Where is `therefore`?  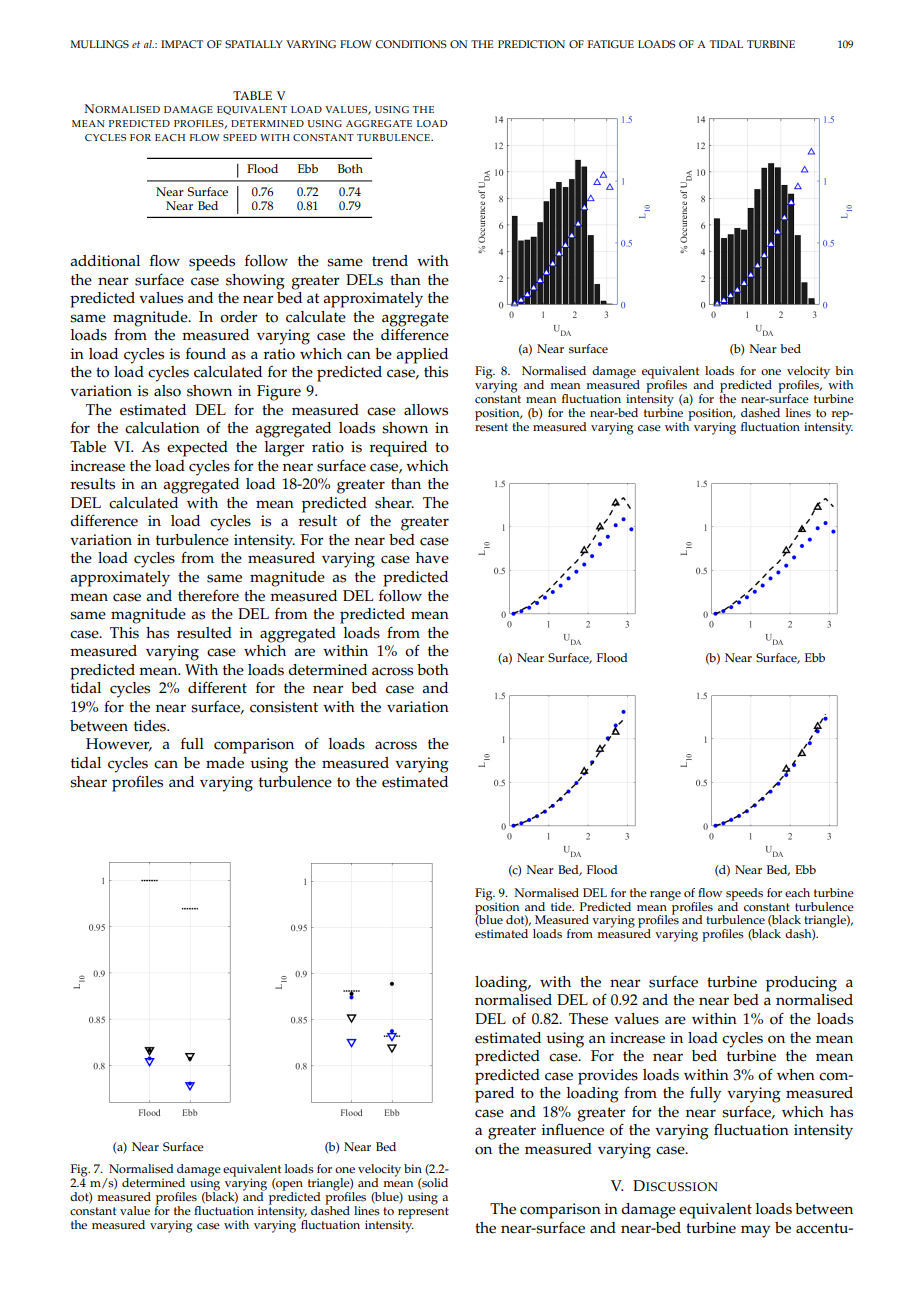 therefore is located at coordinates (208, 596).
